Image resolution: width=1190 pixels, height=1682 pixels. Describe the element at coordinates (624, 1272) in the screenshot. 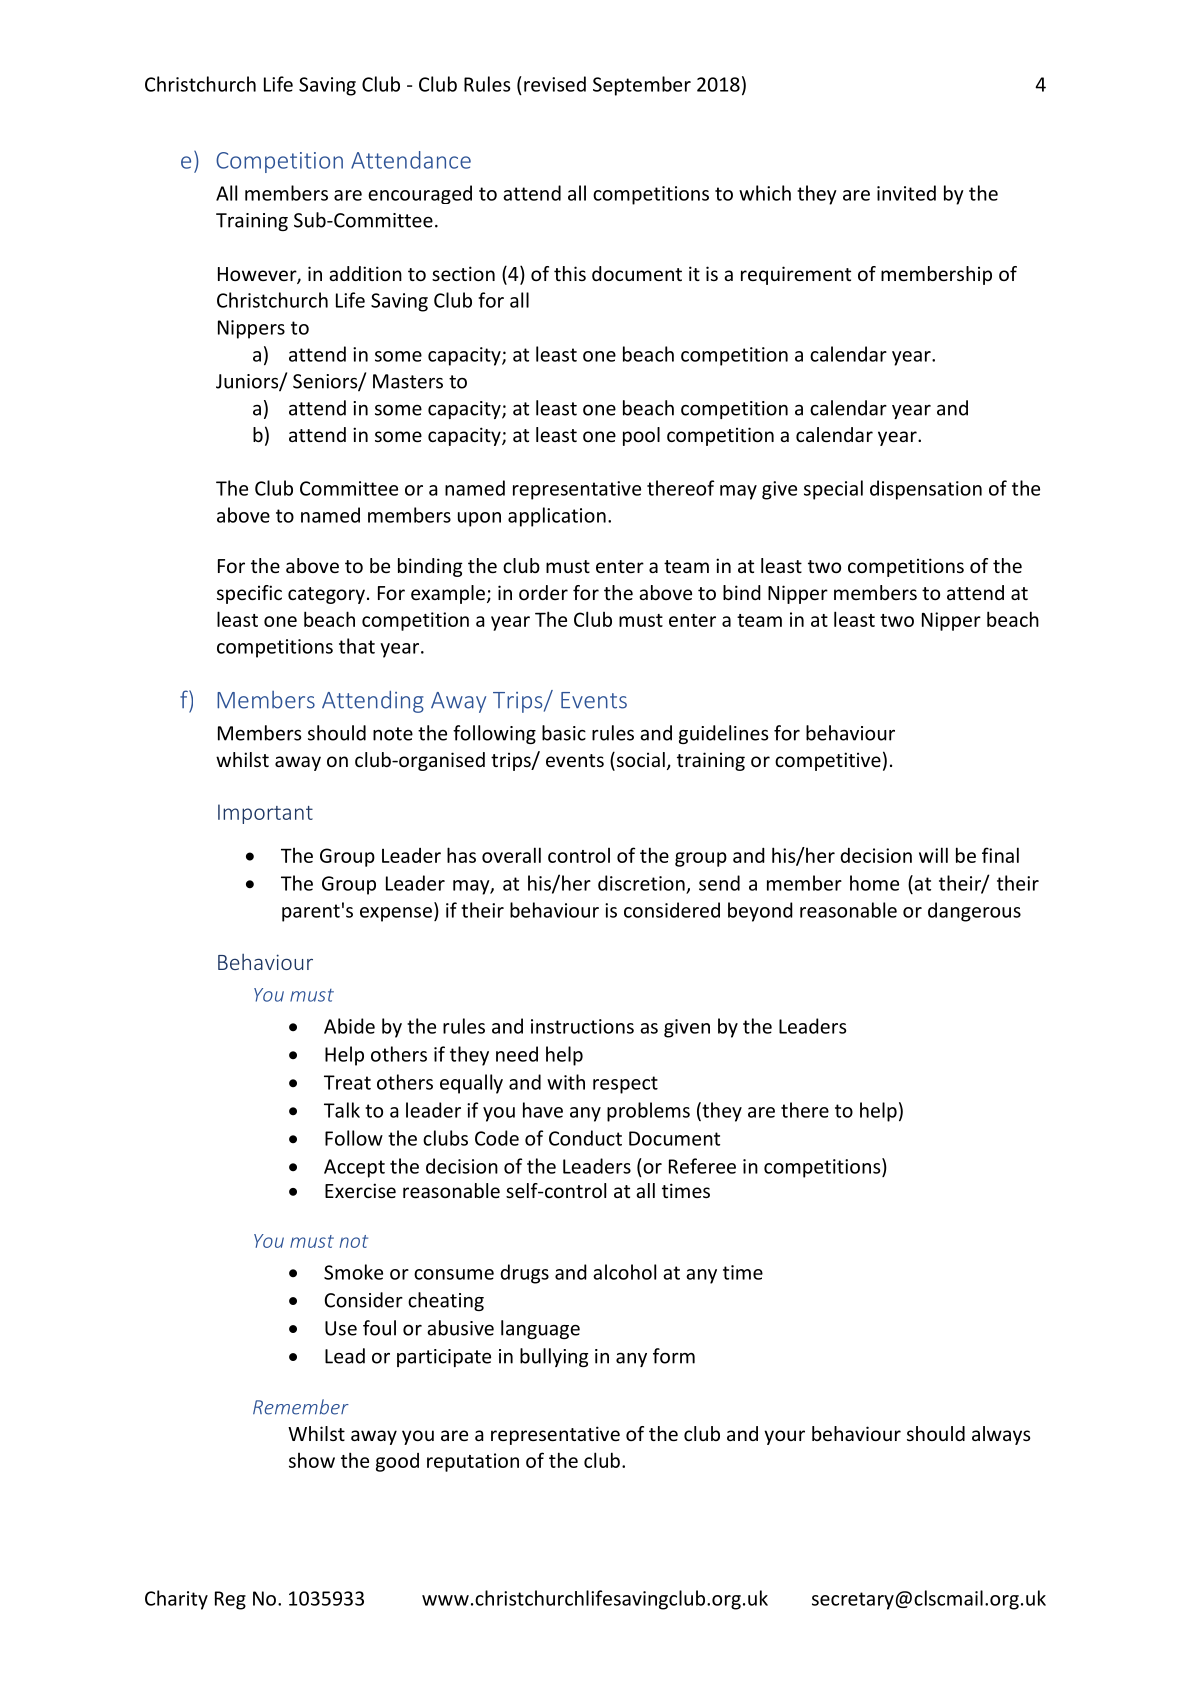

I see `alcohol` at that location.
